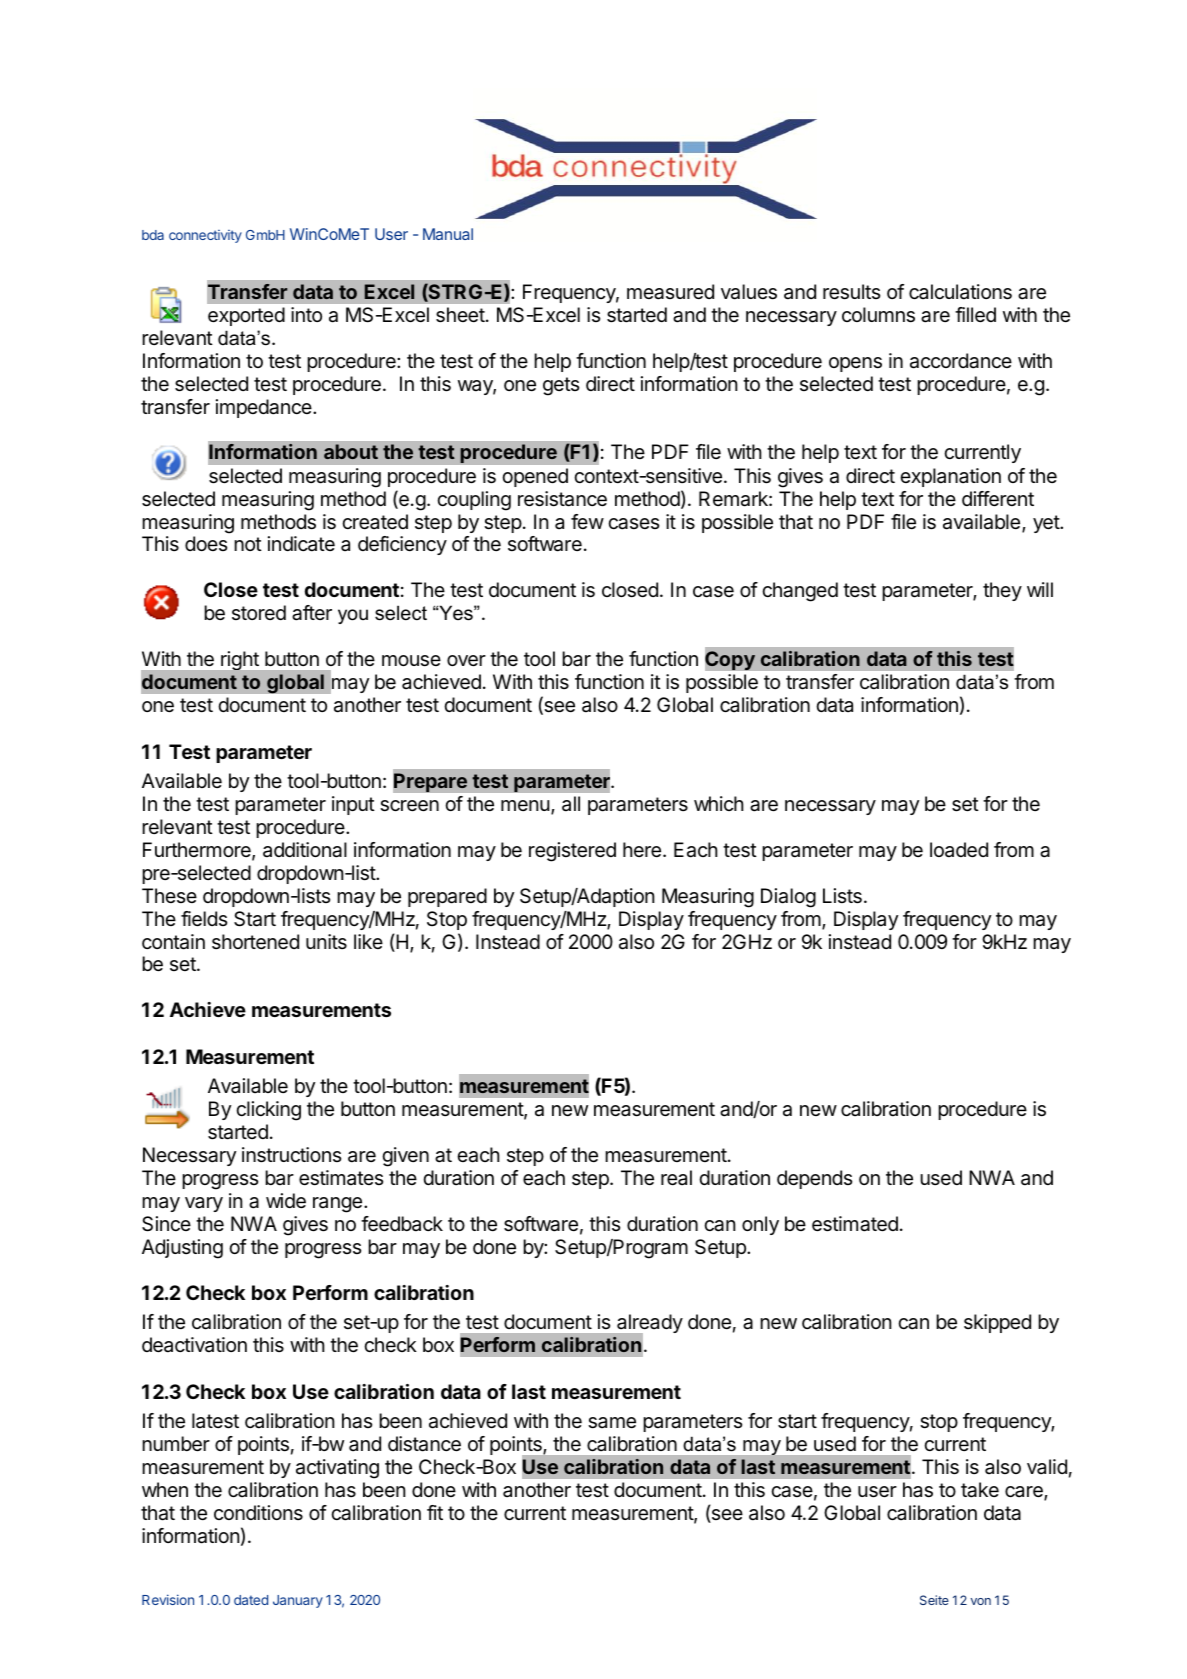 The width and height of the document is (1187, 1679). I want to click on Seite, so click(934, 1600).
